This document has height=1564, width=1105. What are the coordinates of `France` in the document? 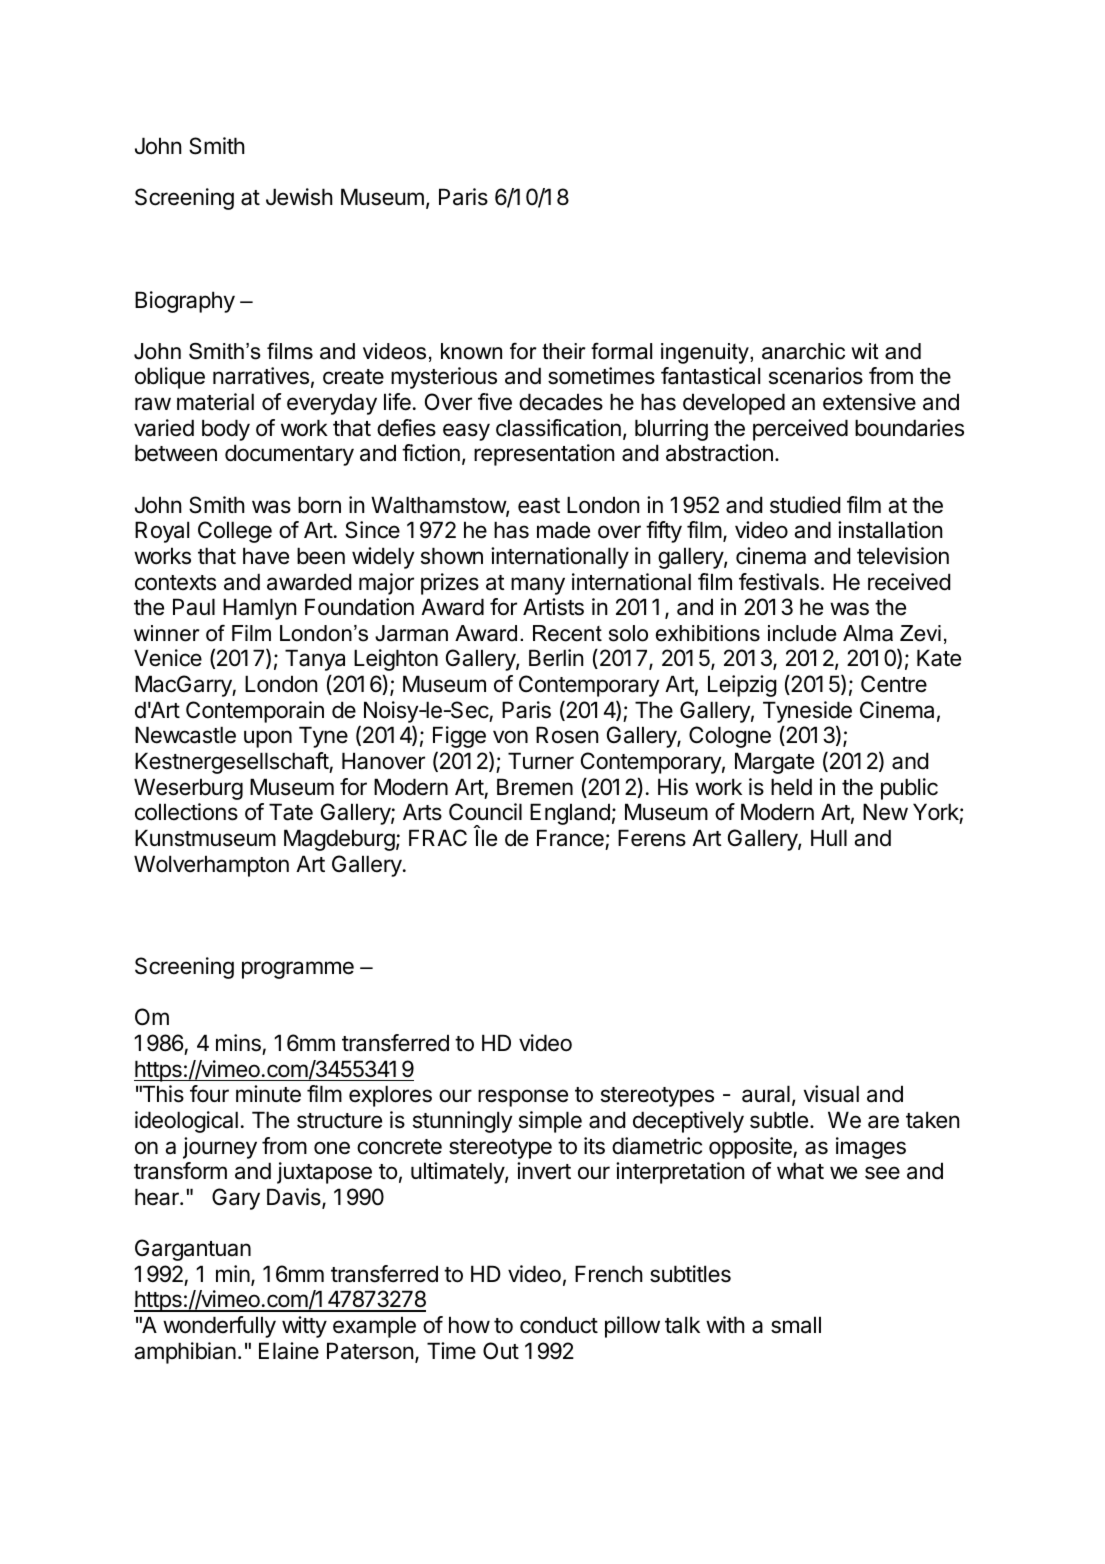 It's located at (570, 838).
